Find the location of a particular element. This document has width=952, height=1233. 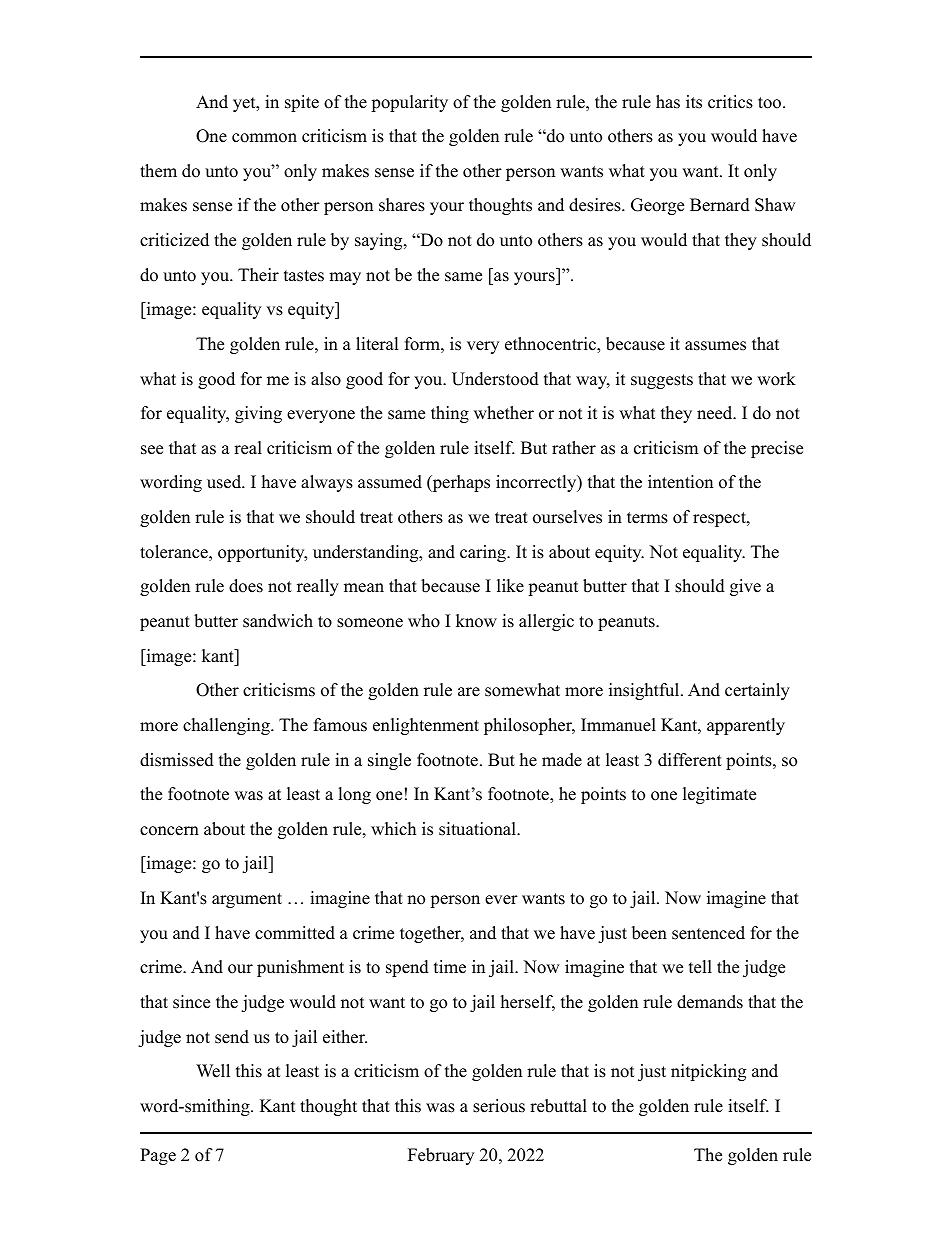

popularity is located at coordinates (409, 103).
